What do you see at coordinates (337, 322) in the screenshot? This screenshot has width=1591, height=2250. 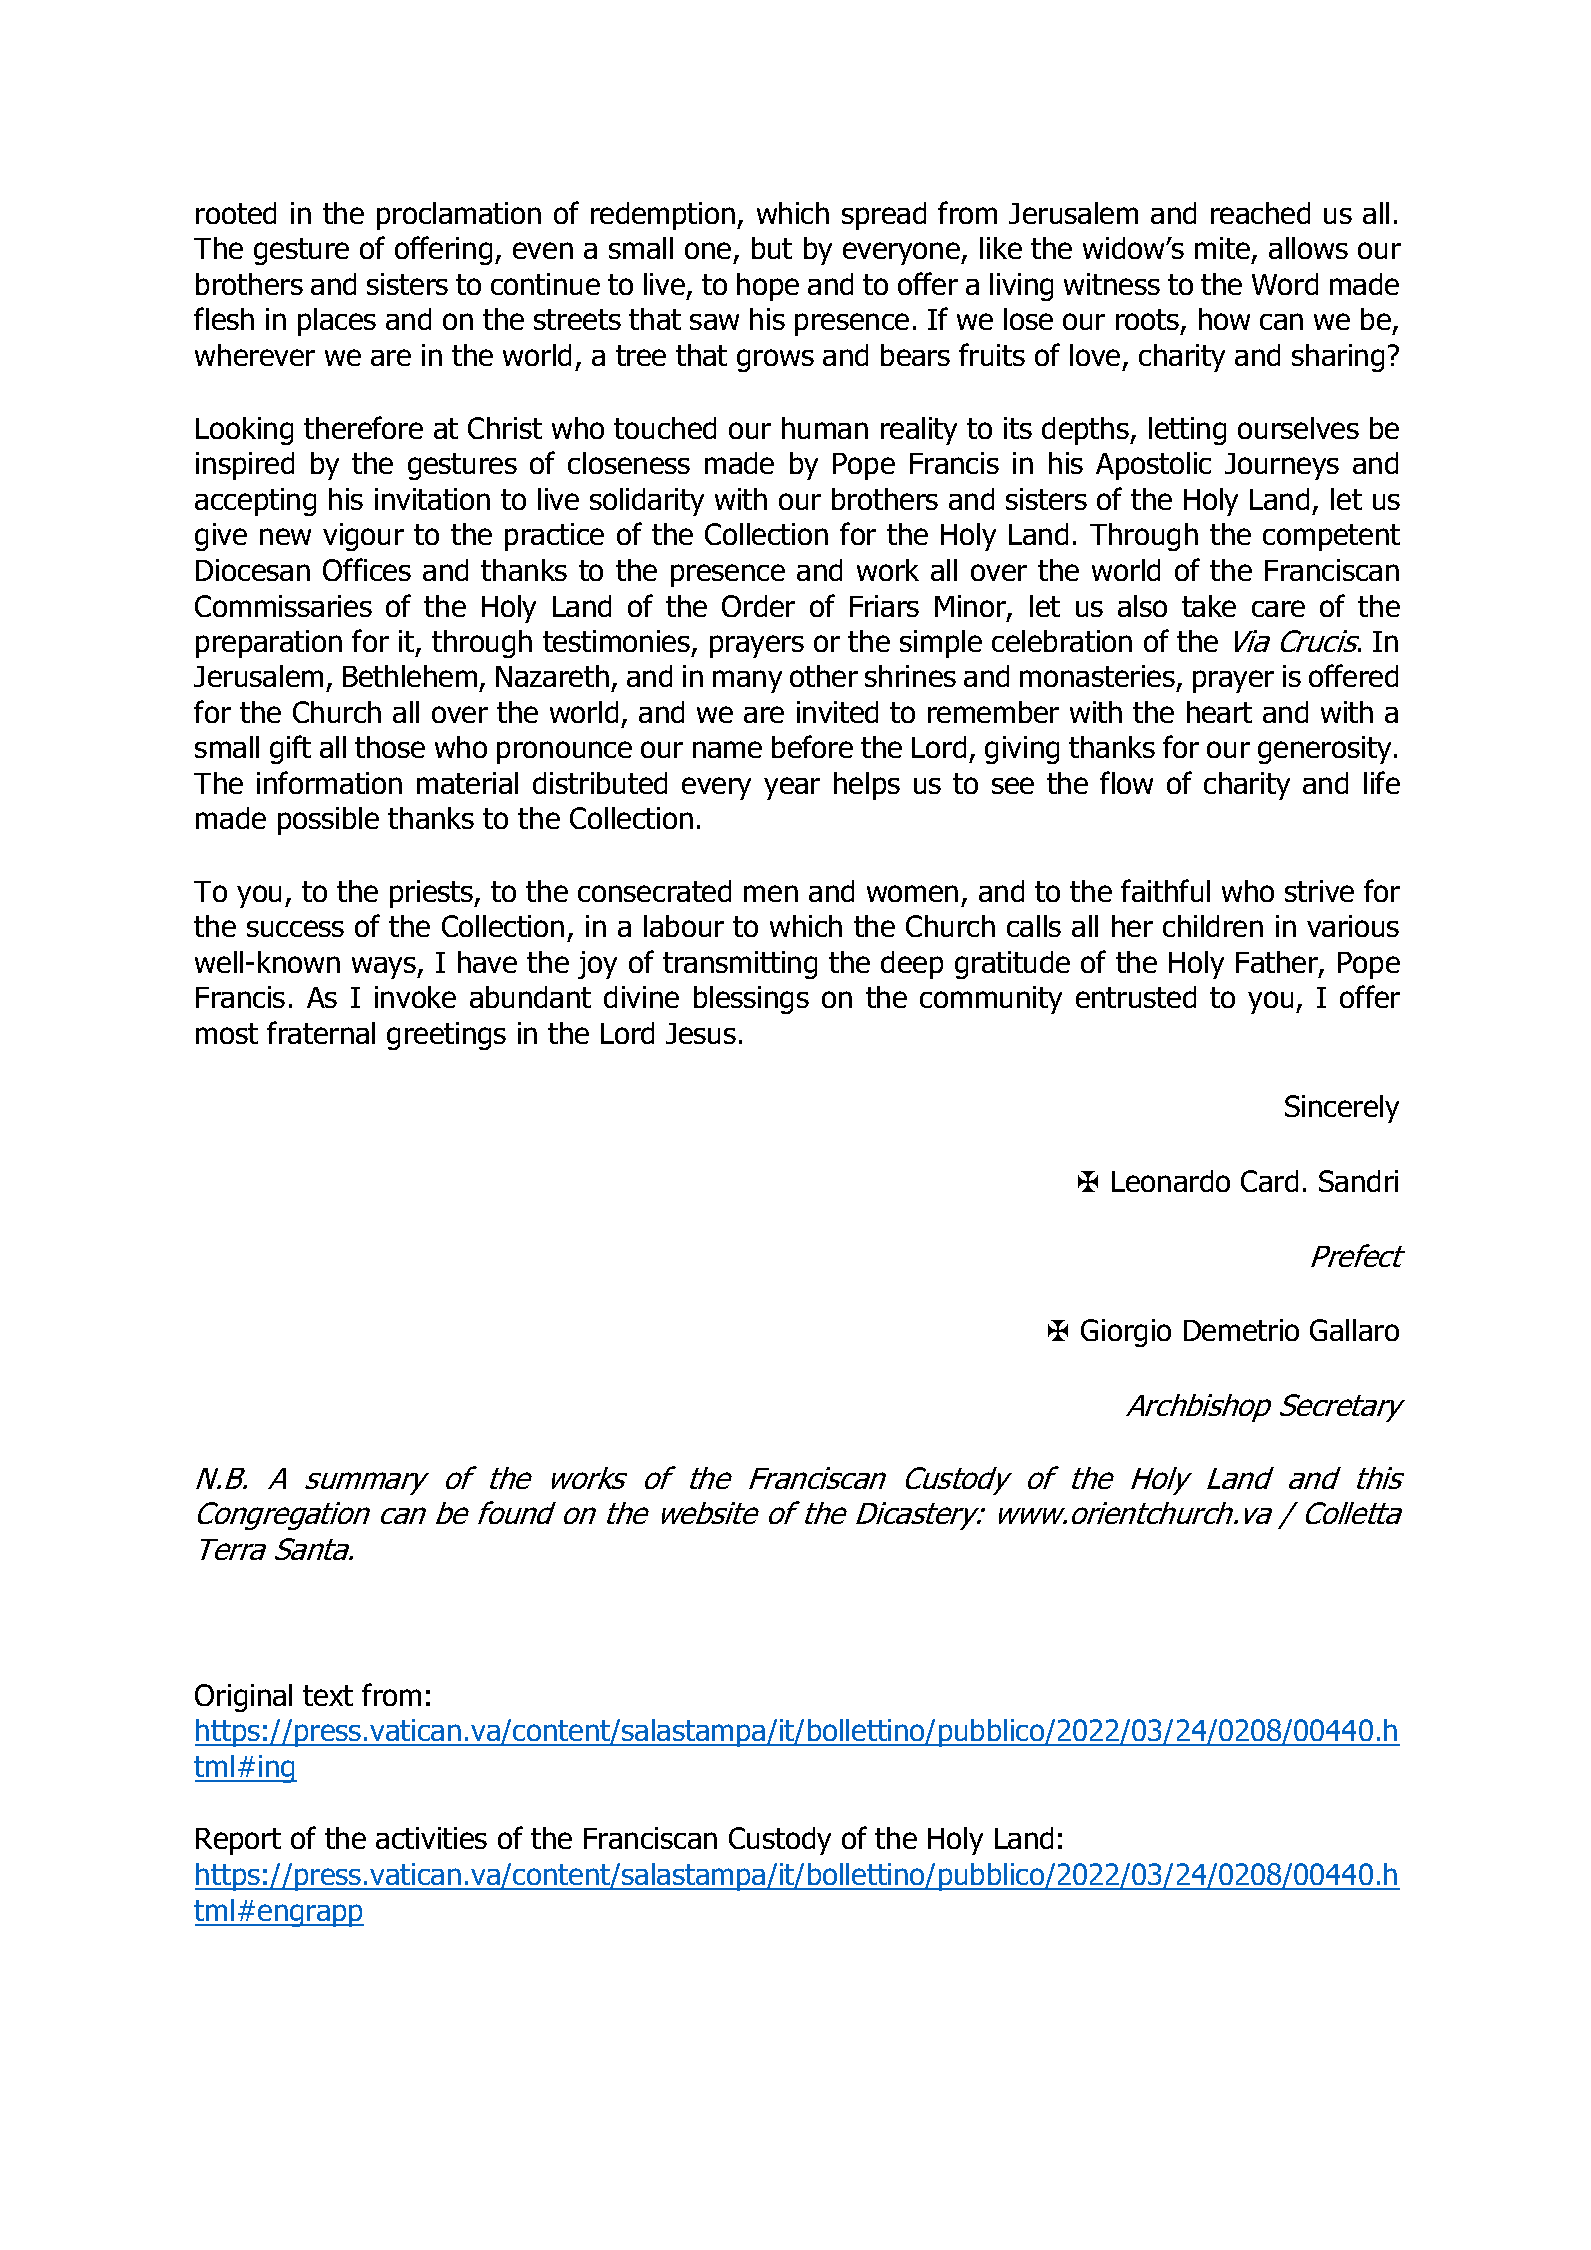 I see `places` at bounding box center [337, 322].
